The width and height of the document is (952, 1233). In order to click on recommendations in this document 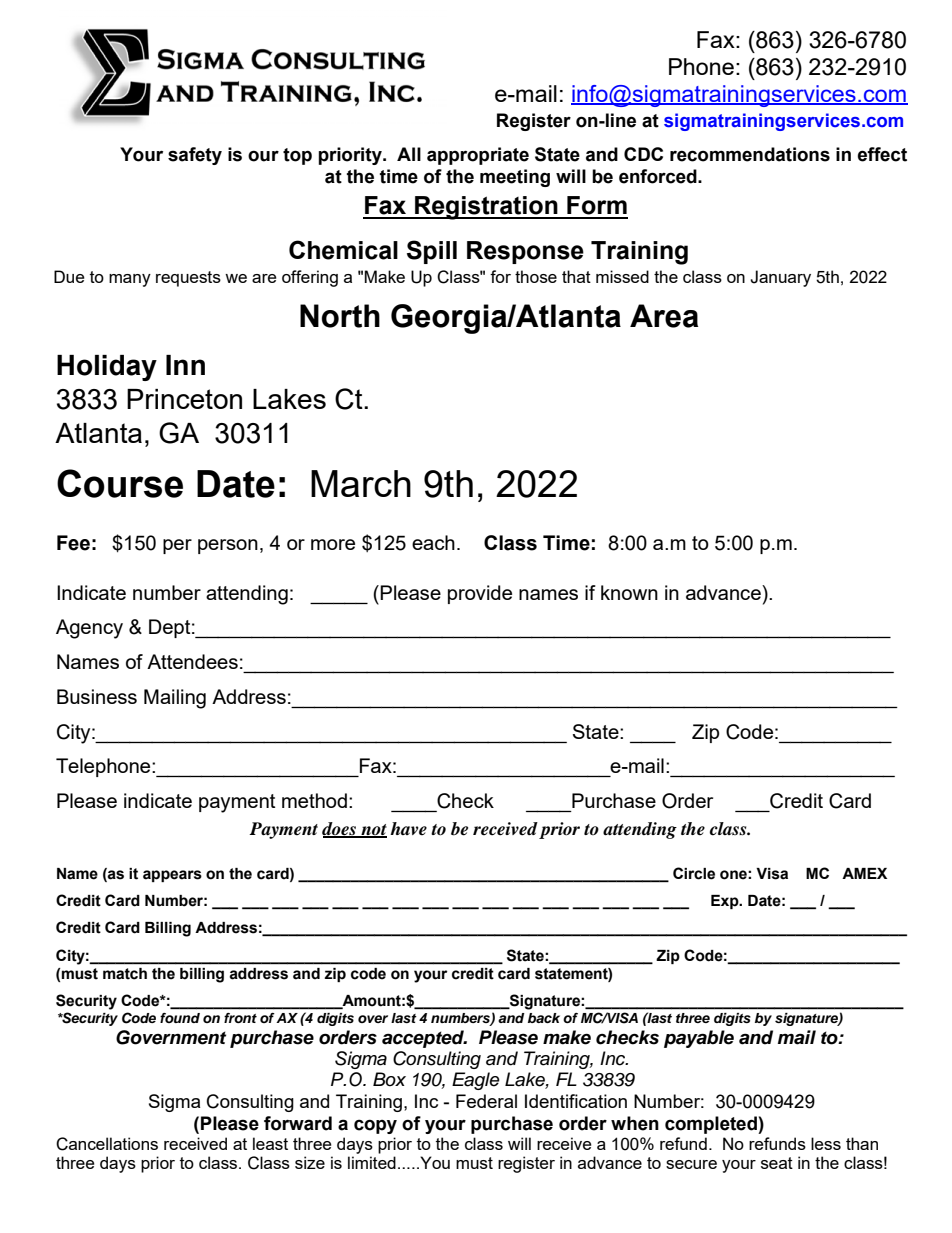, I will do `click(750, 154)`.
